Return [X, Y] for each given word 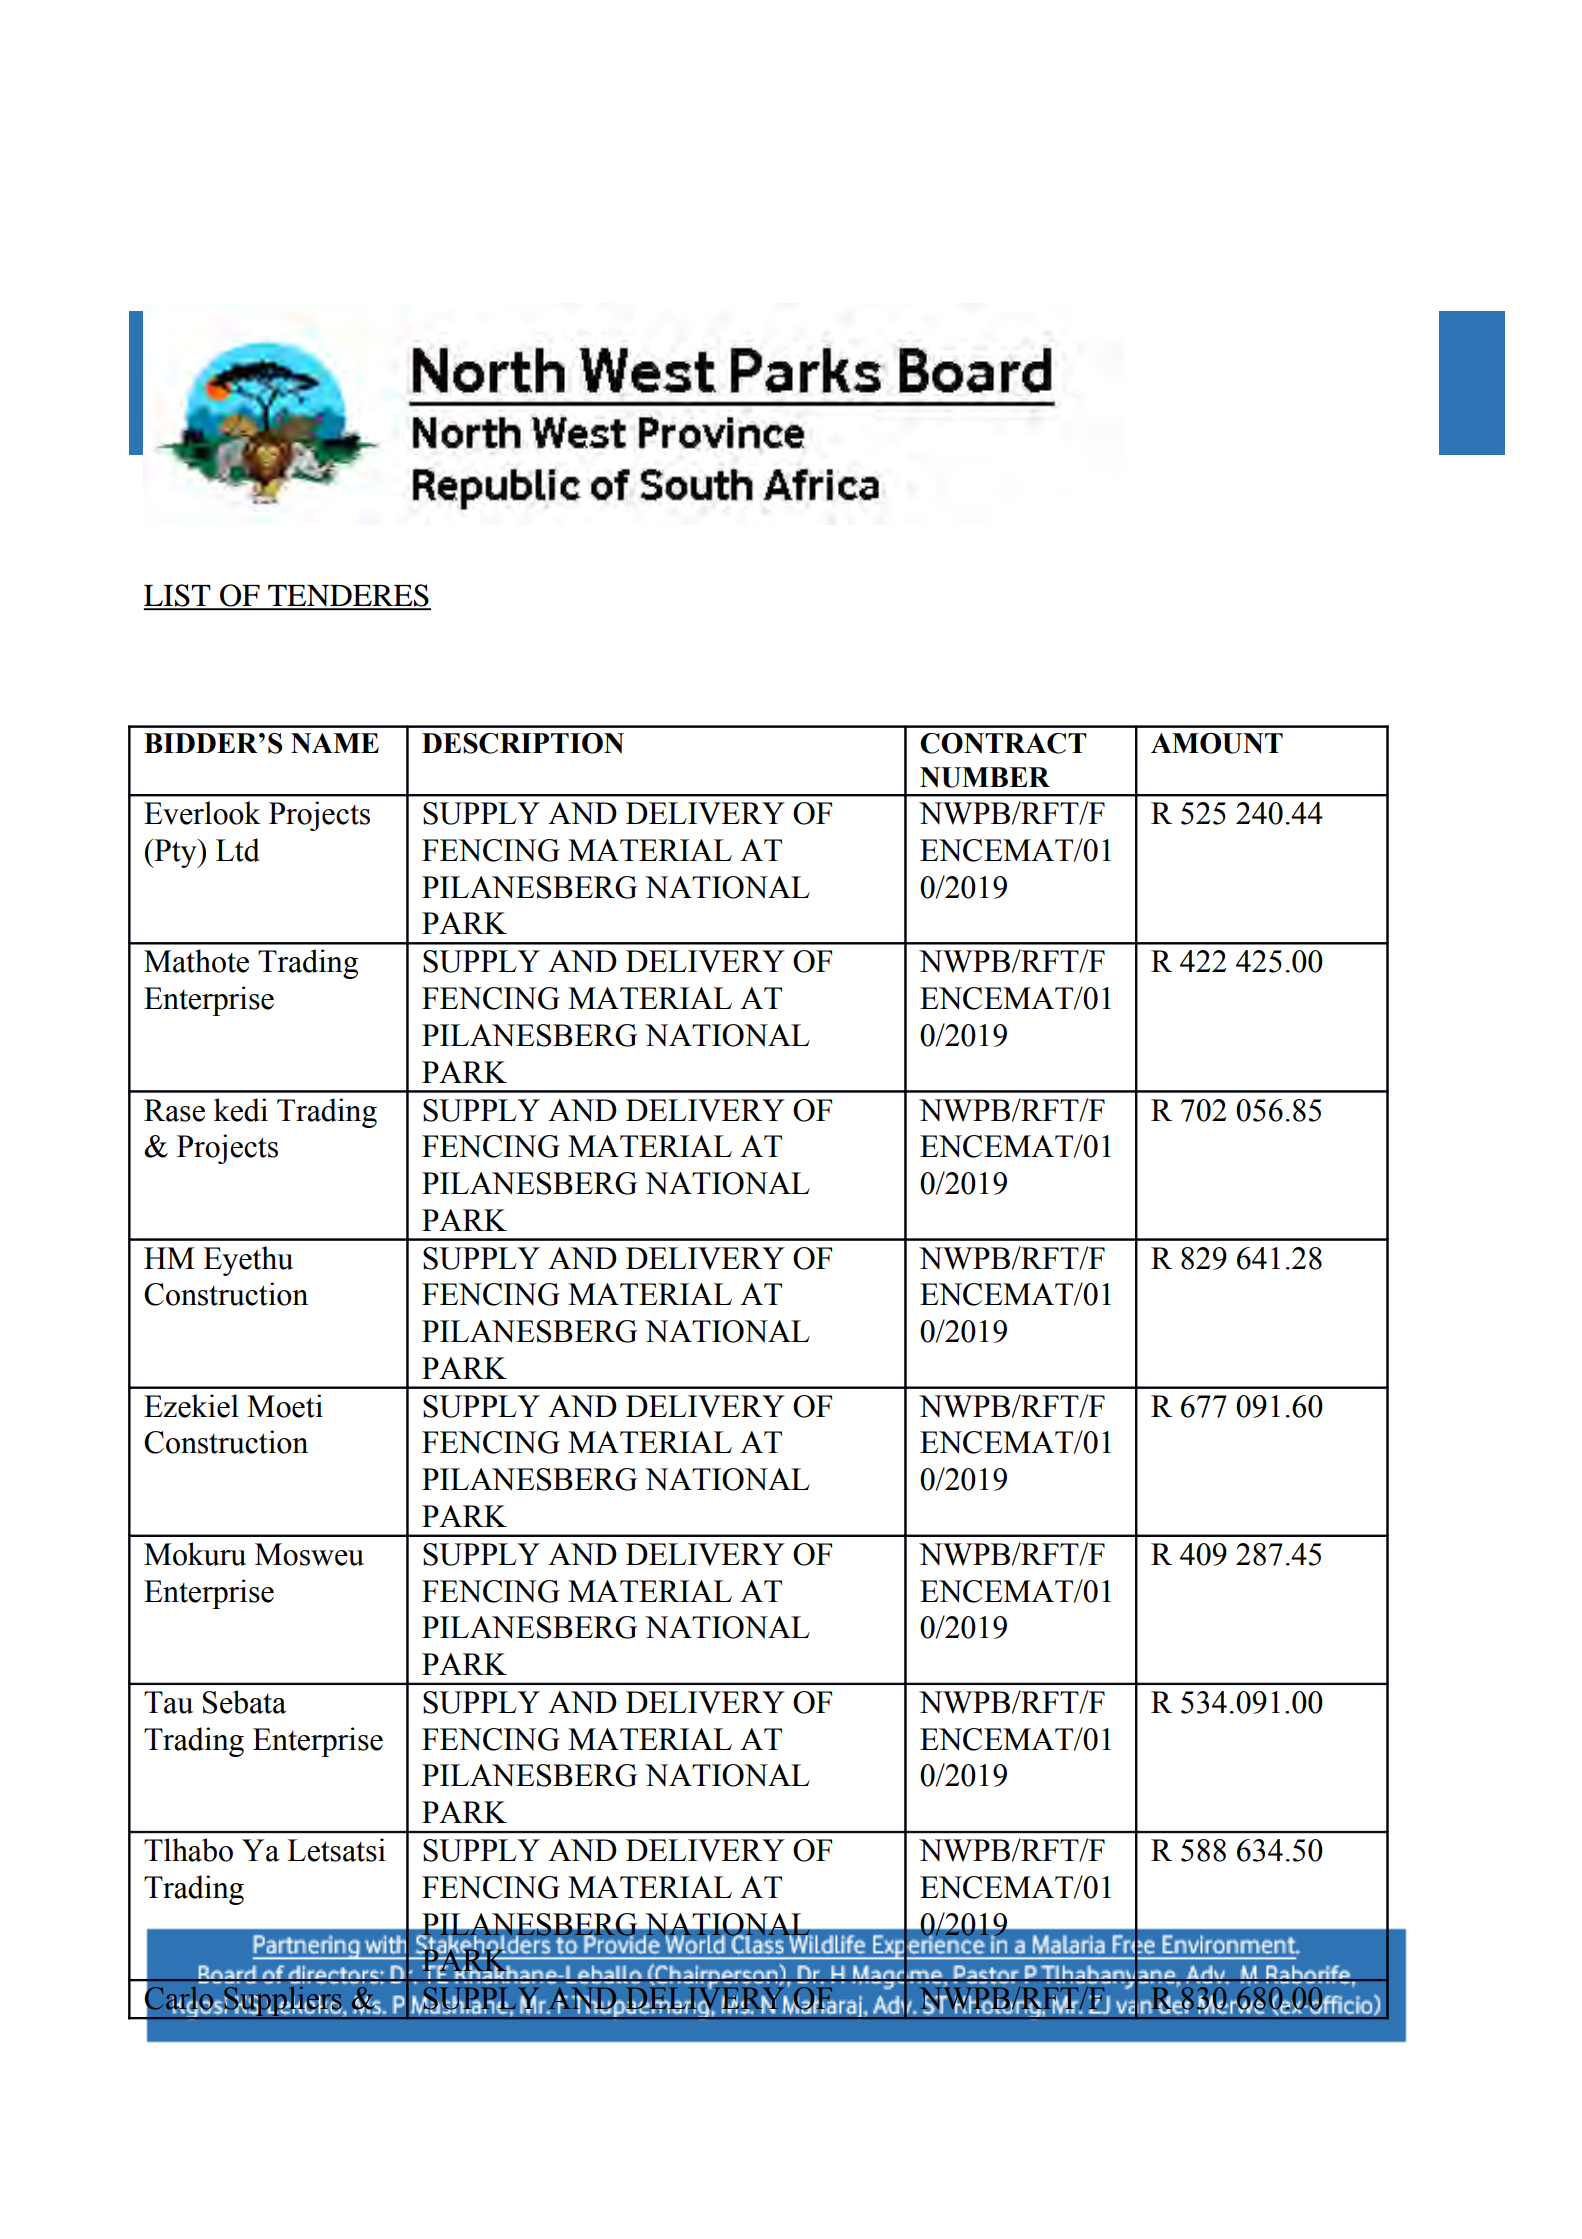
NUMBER [985, 777]
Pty [175, 853]
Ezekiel [191, 1406]
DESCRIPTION [523, 743]
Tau [168, 1702]
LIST [178, 596]
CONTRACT [1003, 743]
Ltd [238, 850]
